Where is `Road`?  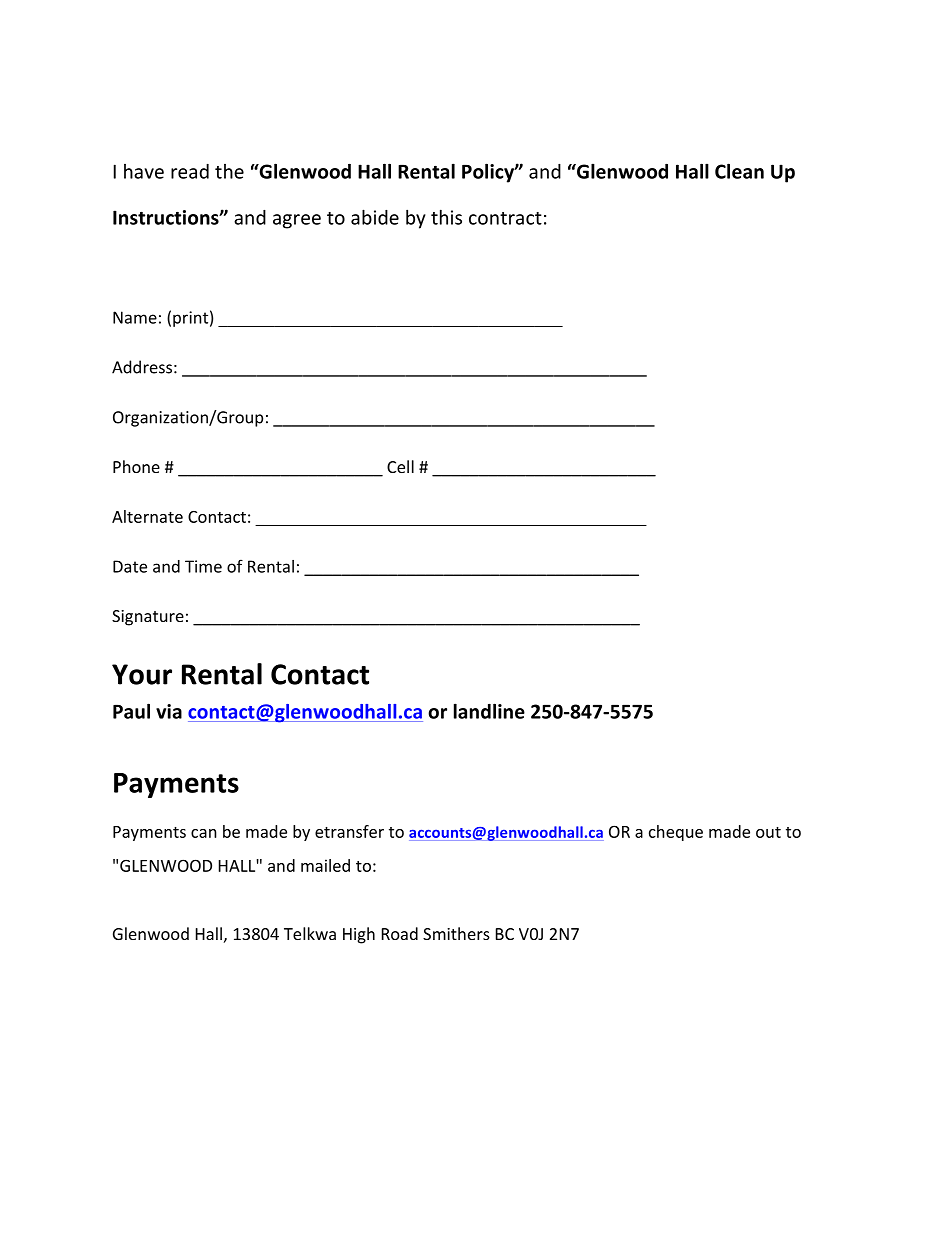 Road is located at coordinates (400, 933).
